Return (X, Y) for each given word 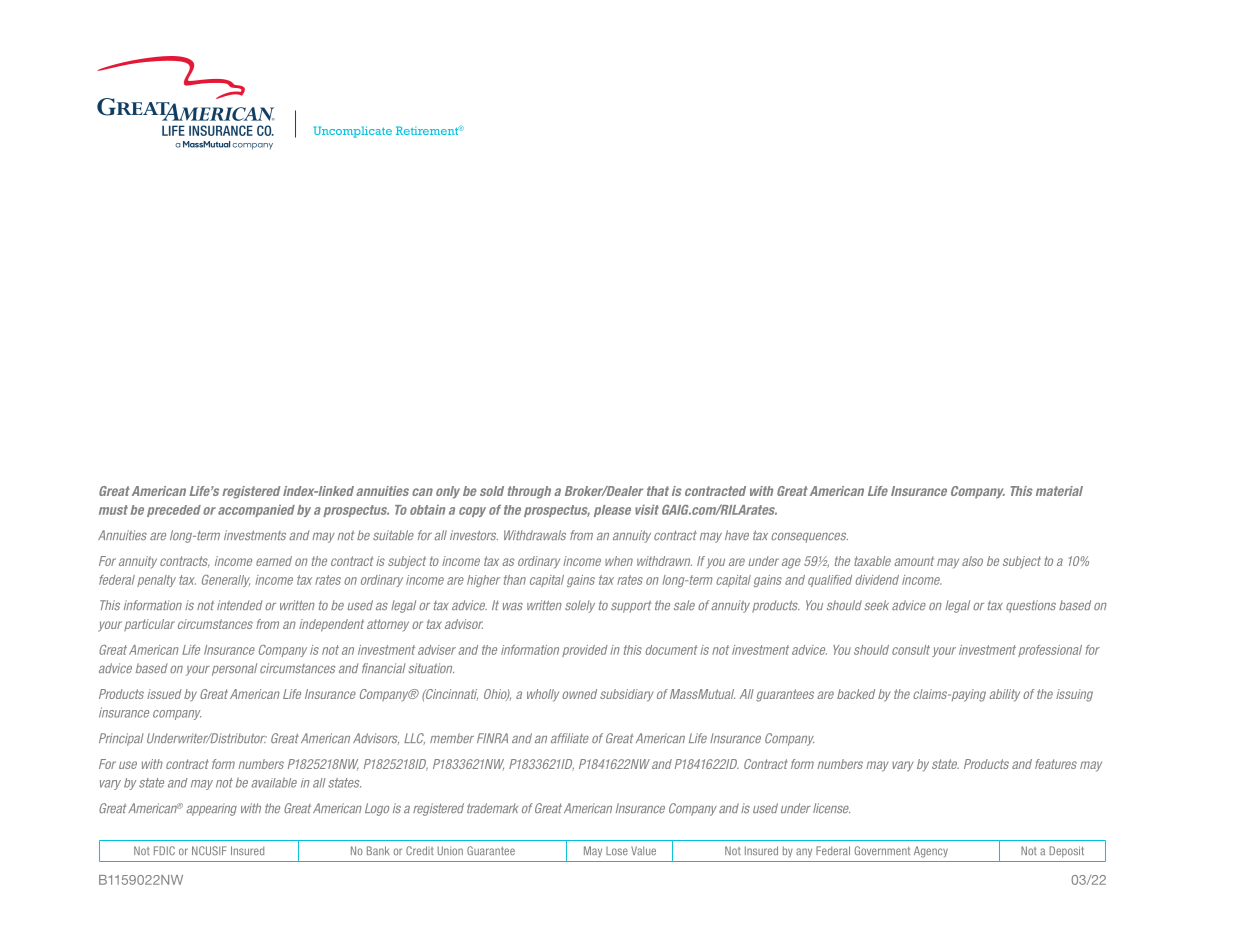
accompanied (256, 511)
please (612, 511)
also (972, 561)
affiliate (570, 738)
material (1059, 491)
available (274, 783)
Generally (226, 580)
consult (911, 650)
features (1056, 764)
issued (164, 694)
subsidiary (627, 695)
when (619, 561)
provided (585, 651)
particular (149, 625)
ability (1004, 695)
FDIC (164, 850)
